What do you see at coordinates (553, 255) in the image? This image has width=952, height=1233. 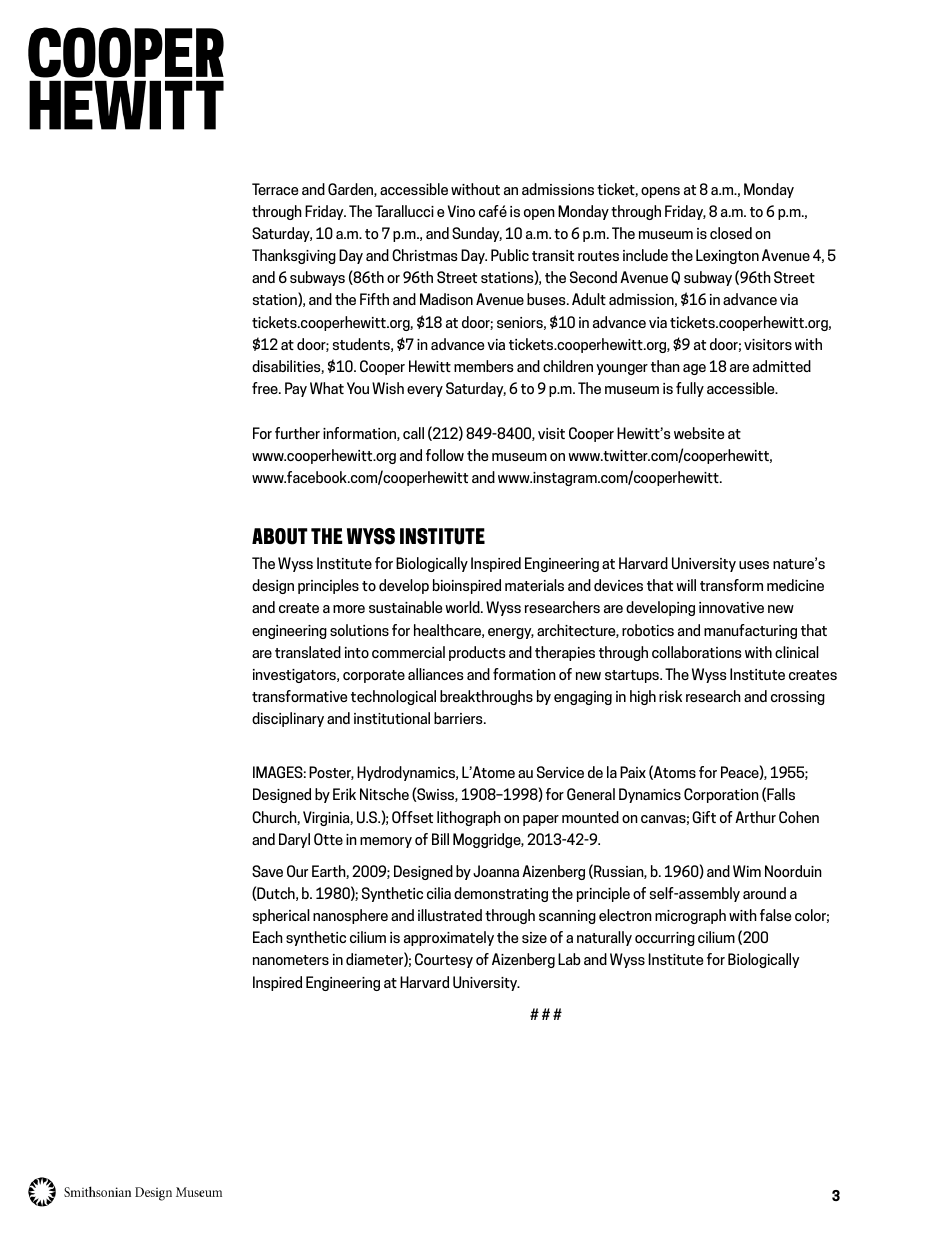 I see `transit` at bounding box center [553, 255].
